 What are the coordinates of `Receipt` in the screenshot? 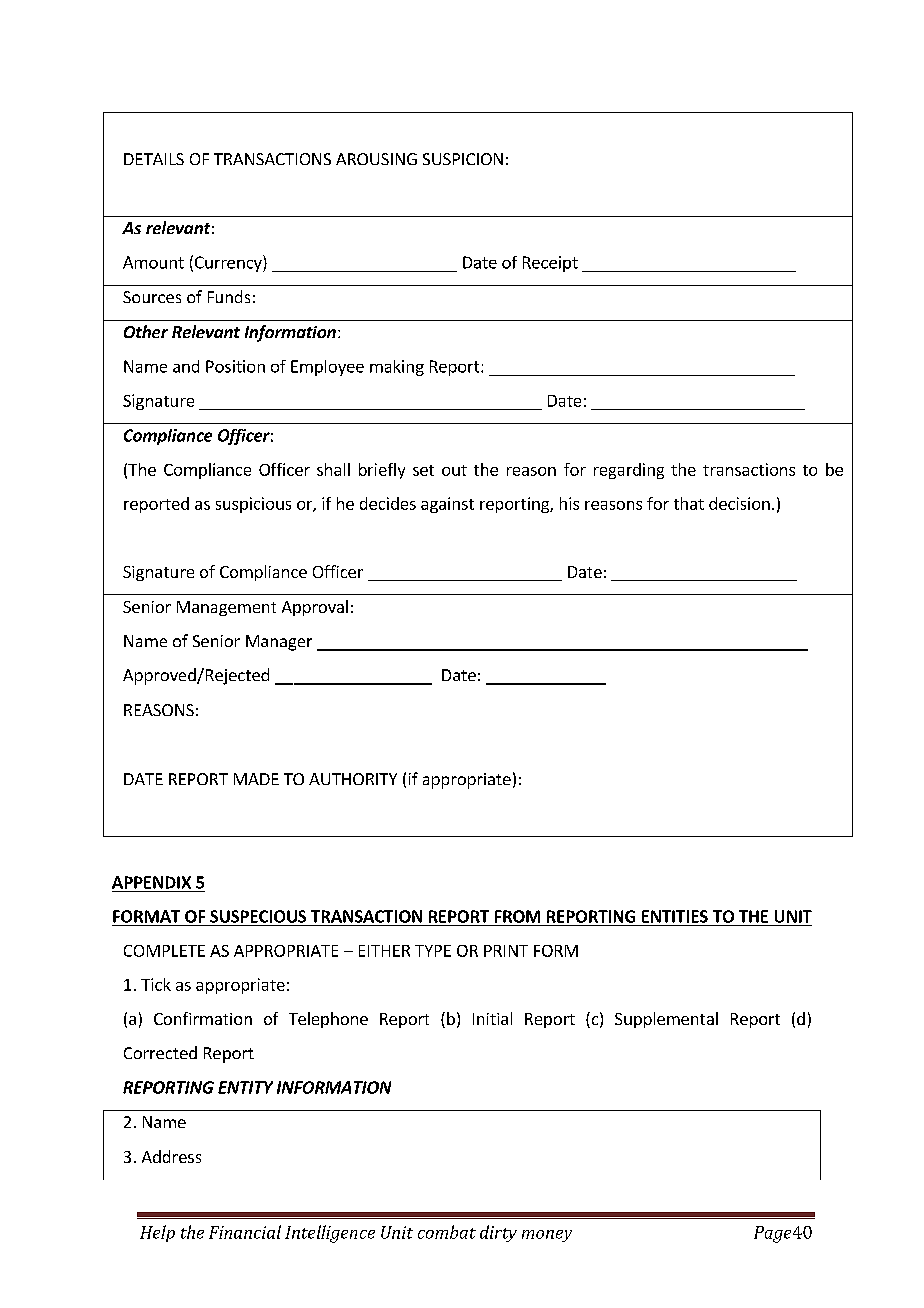 It's located at (550, 264).
